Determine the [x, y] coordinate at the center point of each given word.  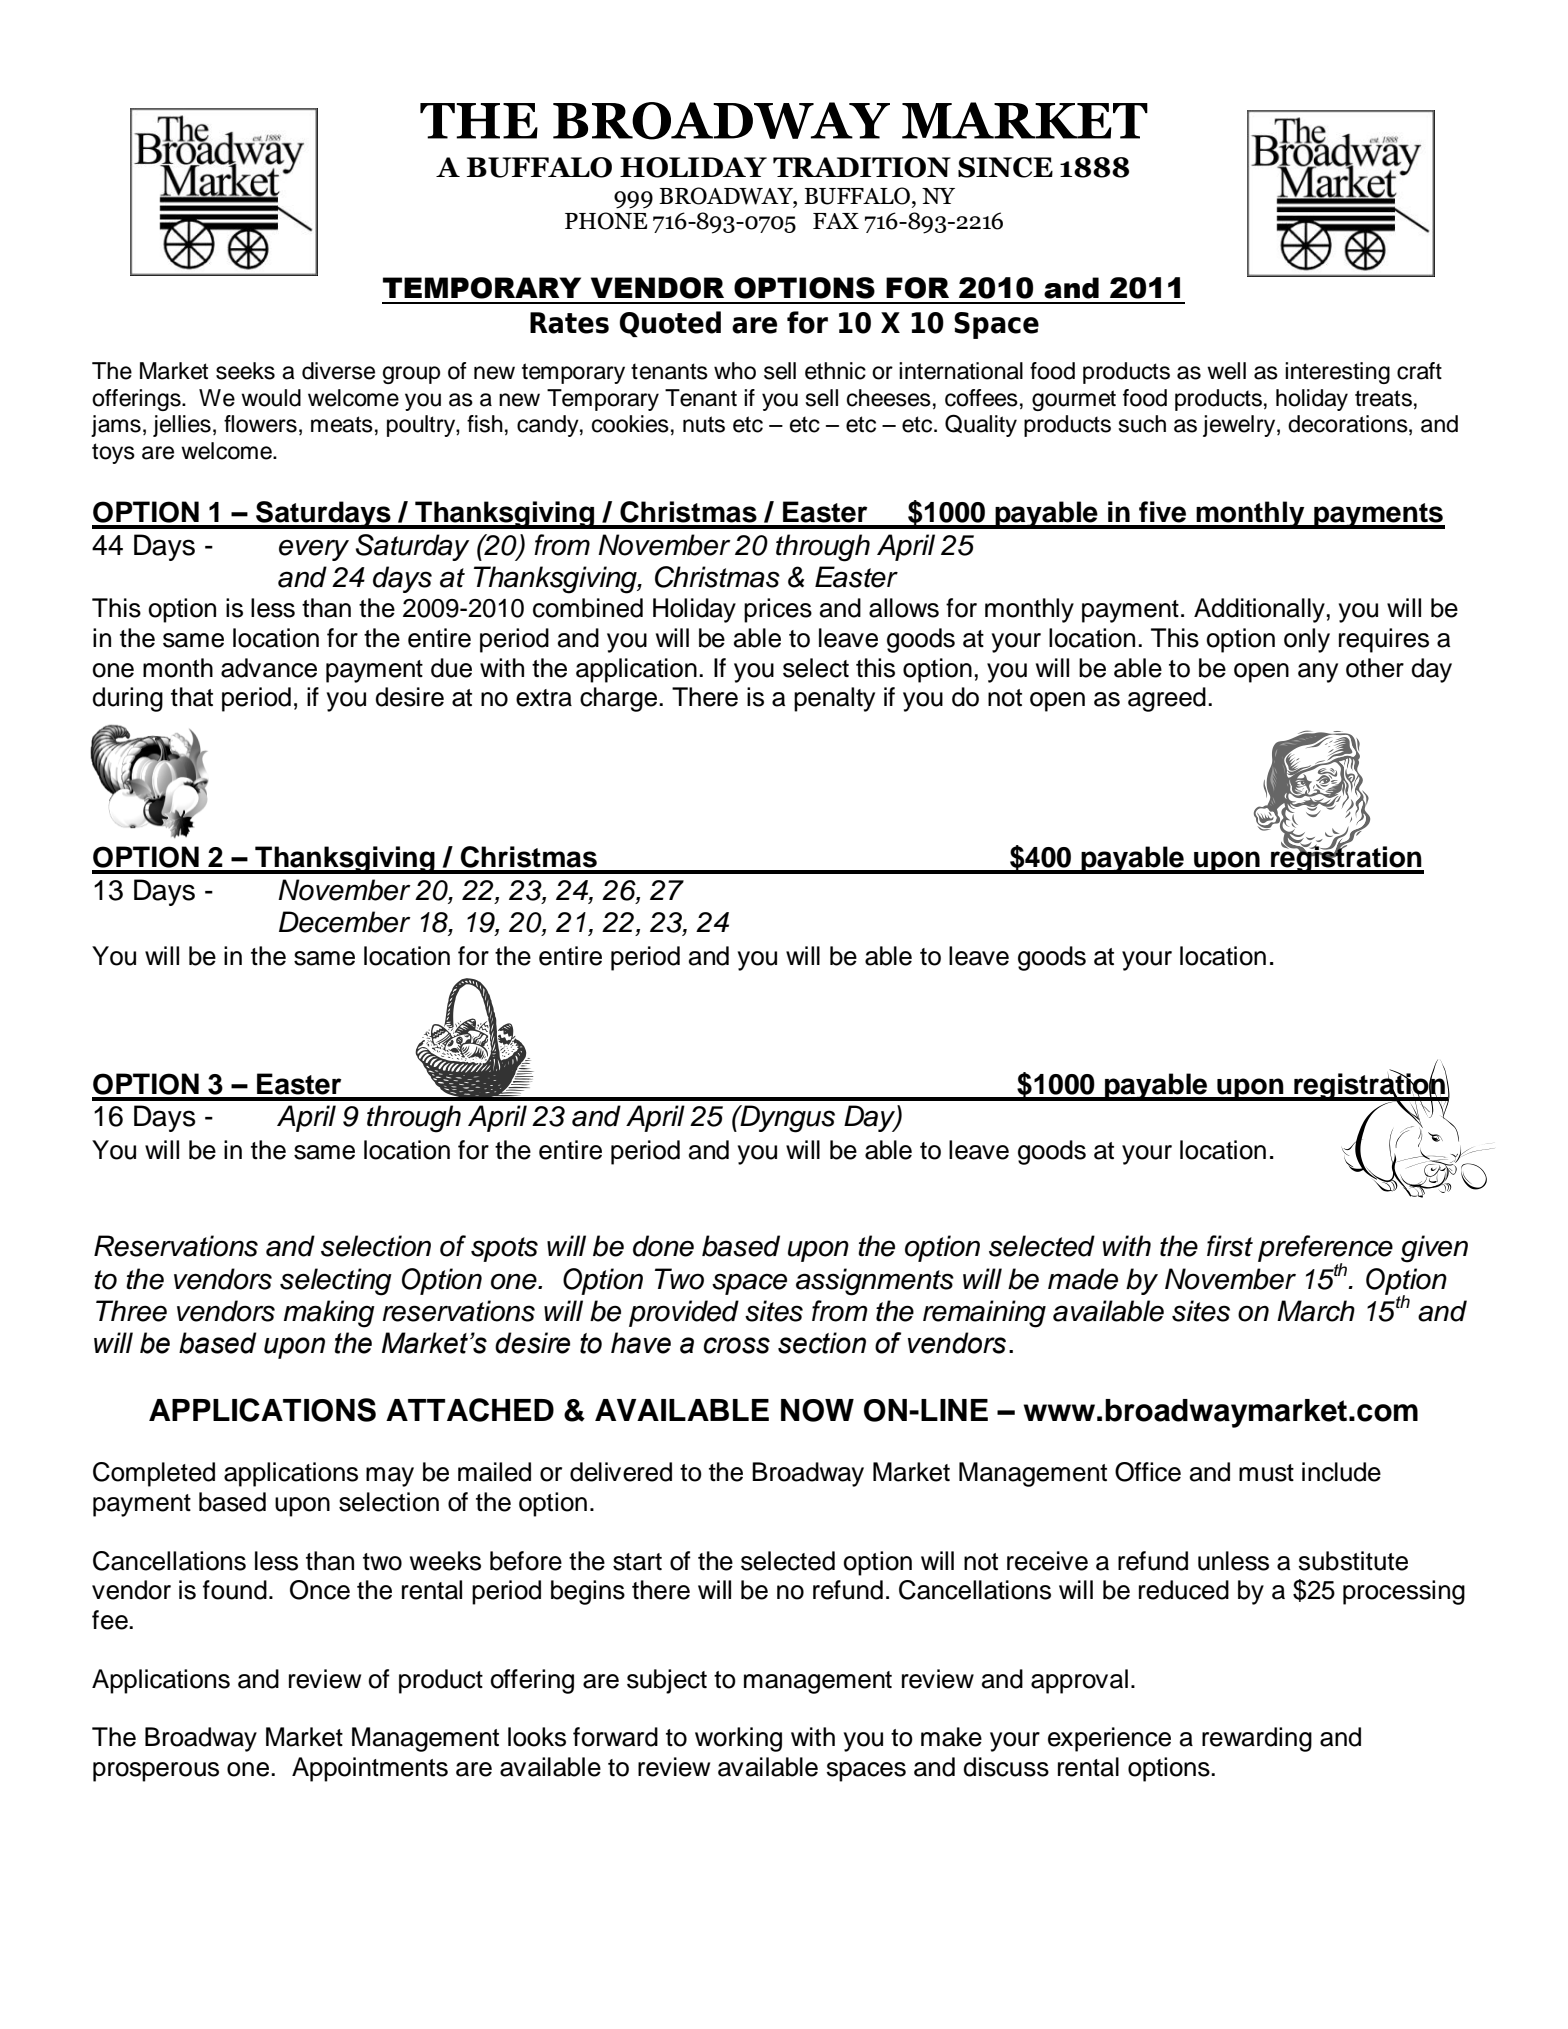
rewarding [1257, 1739]
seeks [245, 371]
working [738, 1739]
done [663, 1246]
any [1318, 673]
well [1226, 371]
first [1230, 1246]
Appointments [370, 1769]
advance [269, 668]
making [329, 1314]
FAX [836, 221]
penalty [834, 699]
